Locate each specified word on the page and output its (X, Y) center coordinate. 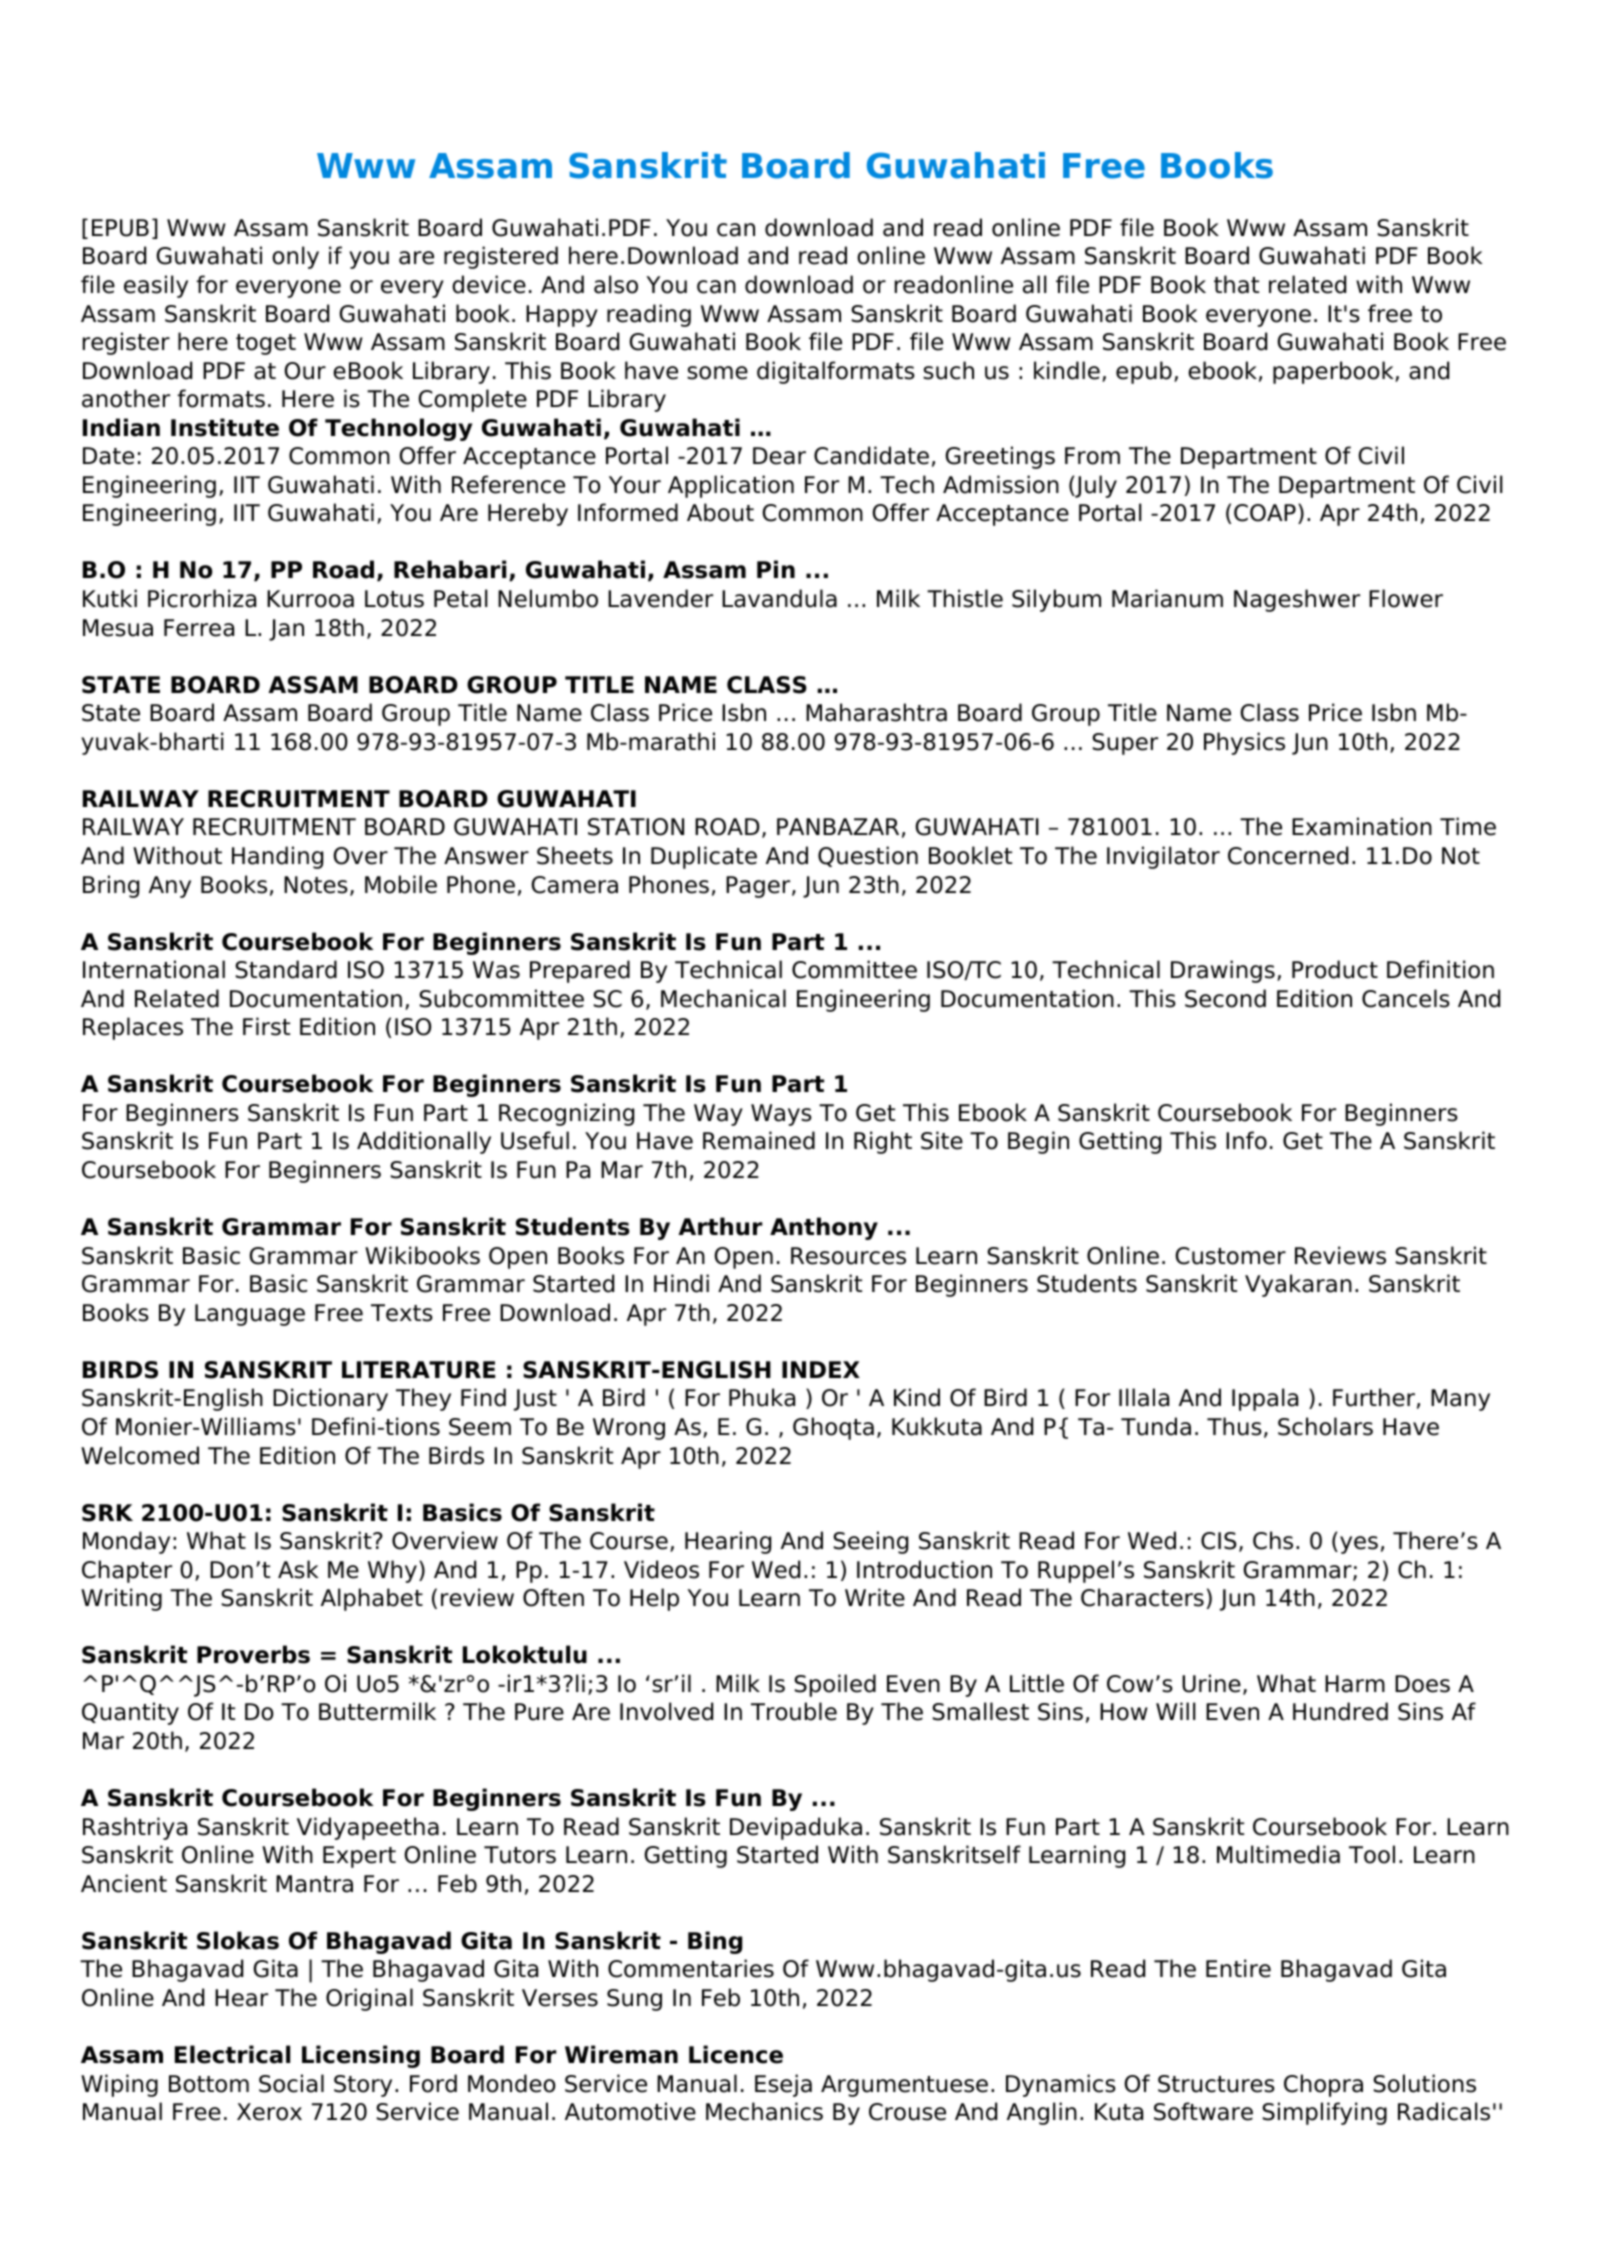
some (717, 373)
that (1236, 284)
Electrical (232, 2054)
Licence (736, 2054)
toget (266, 344)
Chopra (1323, 2085)
